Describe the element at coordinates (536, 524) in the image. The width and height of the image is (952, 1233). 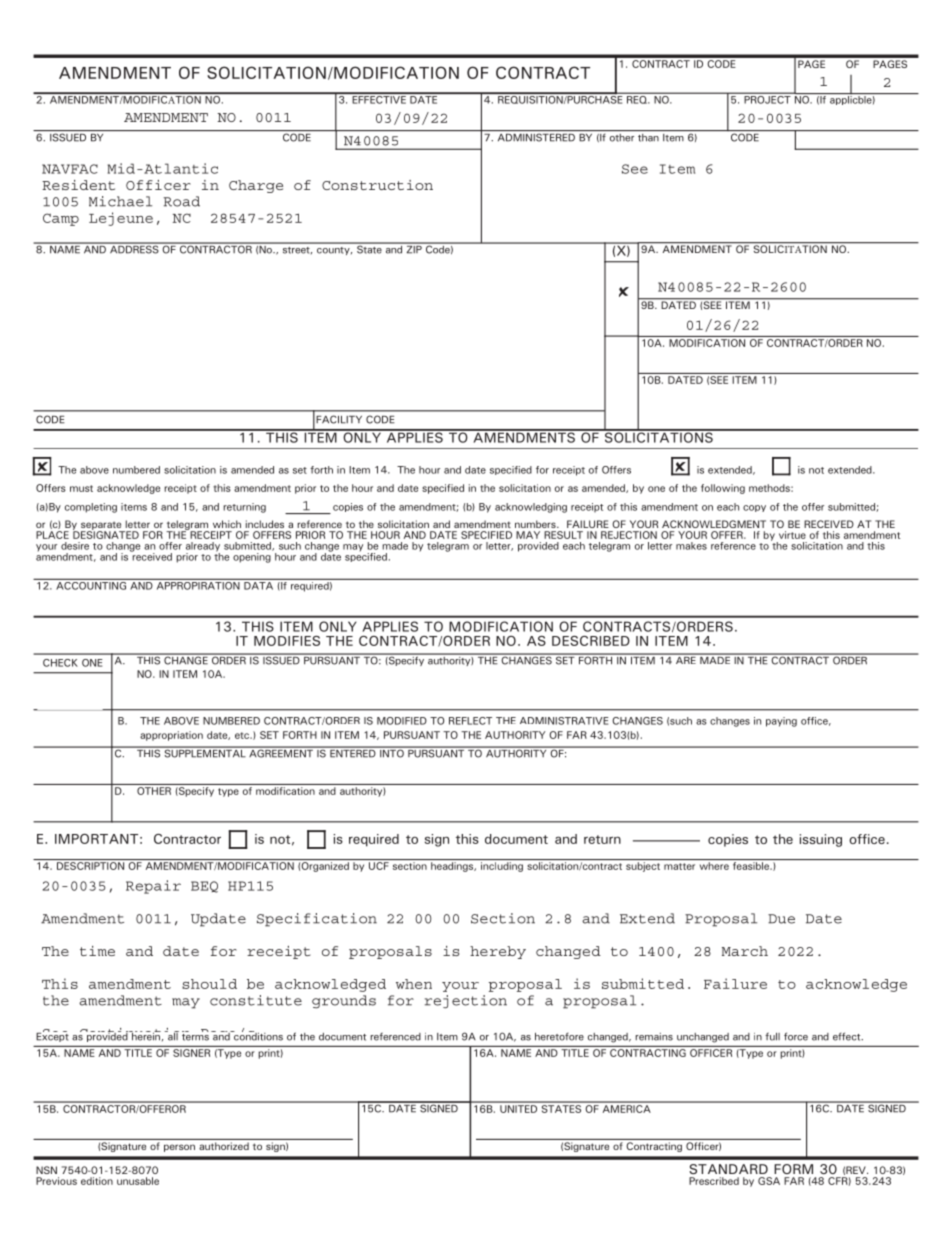
I see `numbers` at that location.
